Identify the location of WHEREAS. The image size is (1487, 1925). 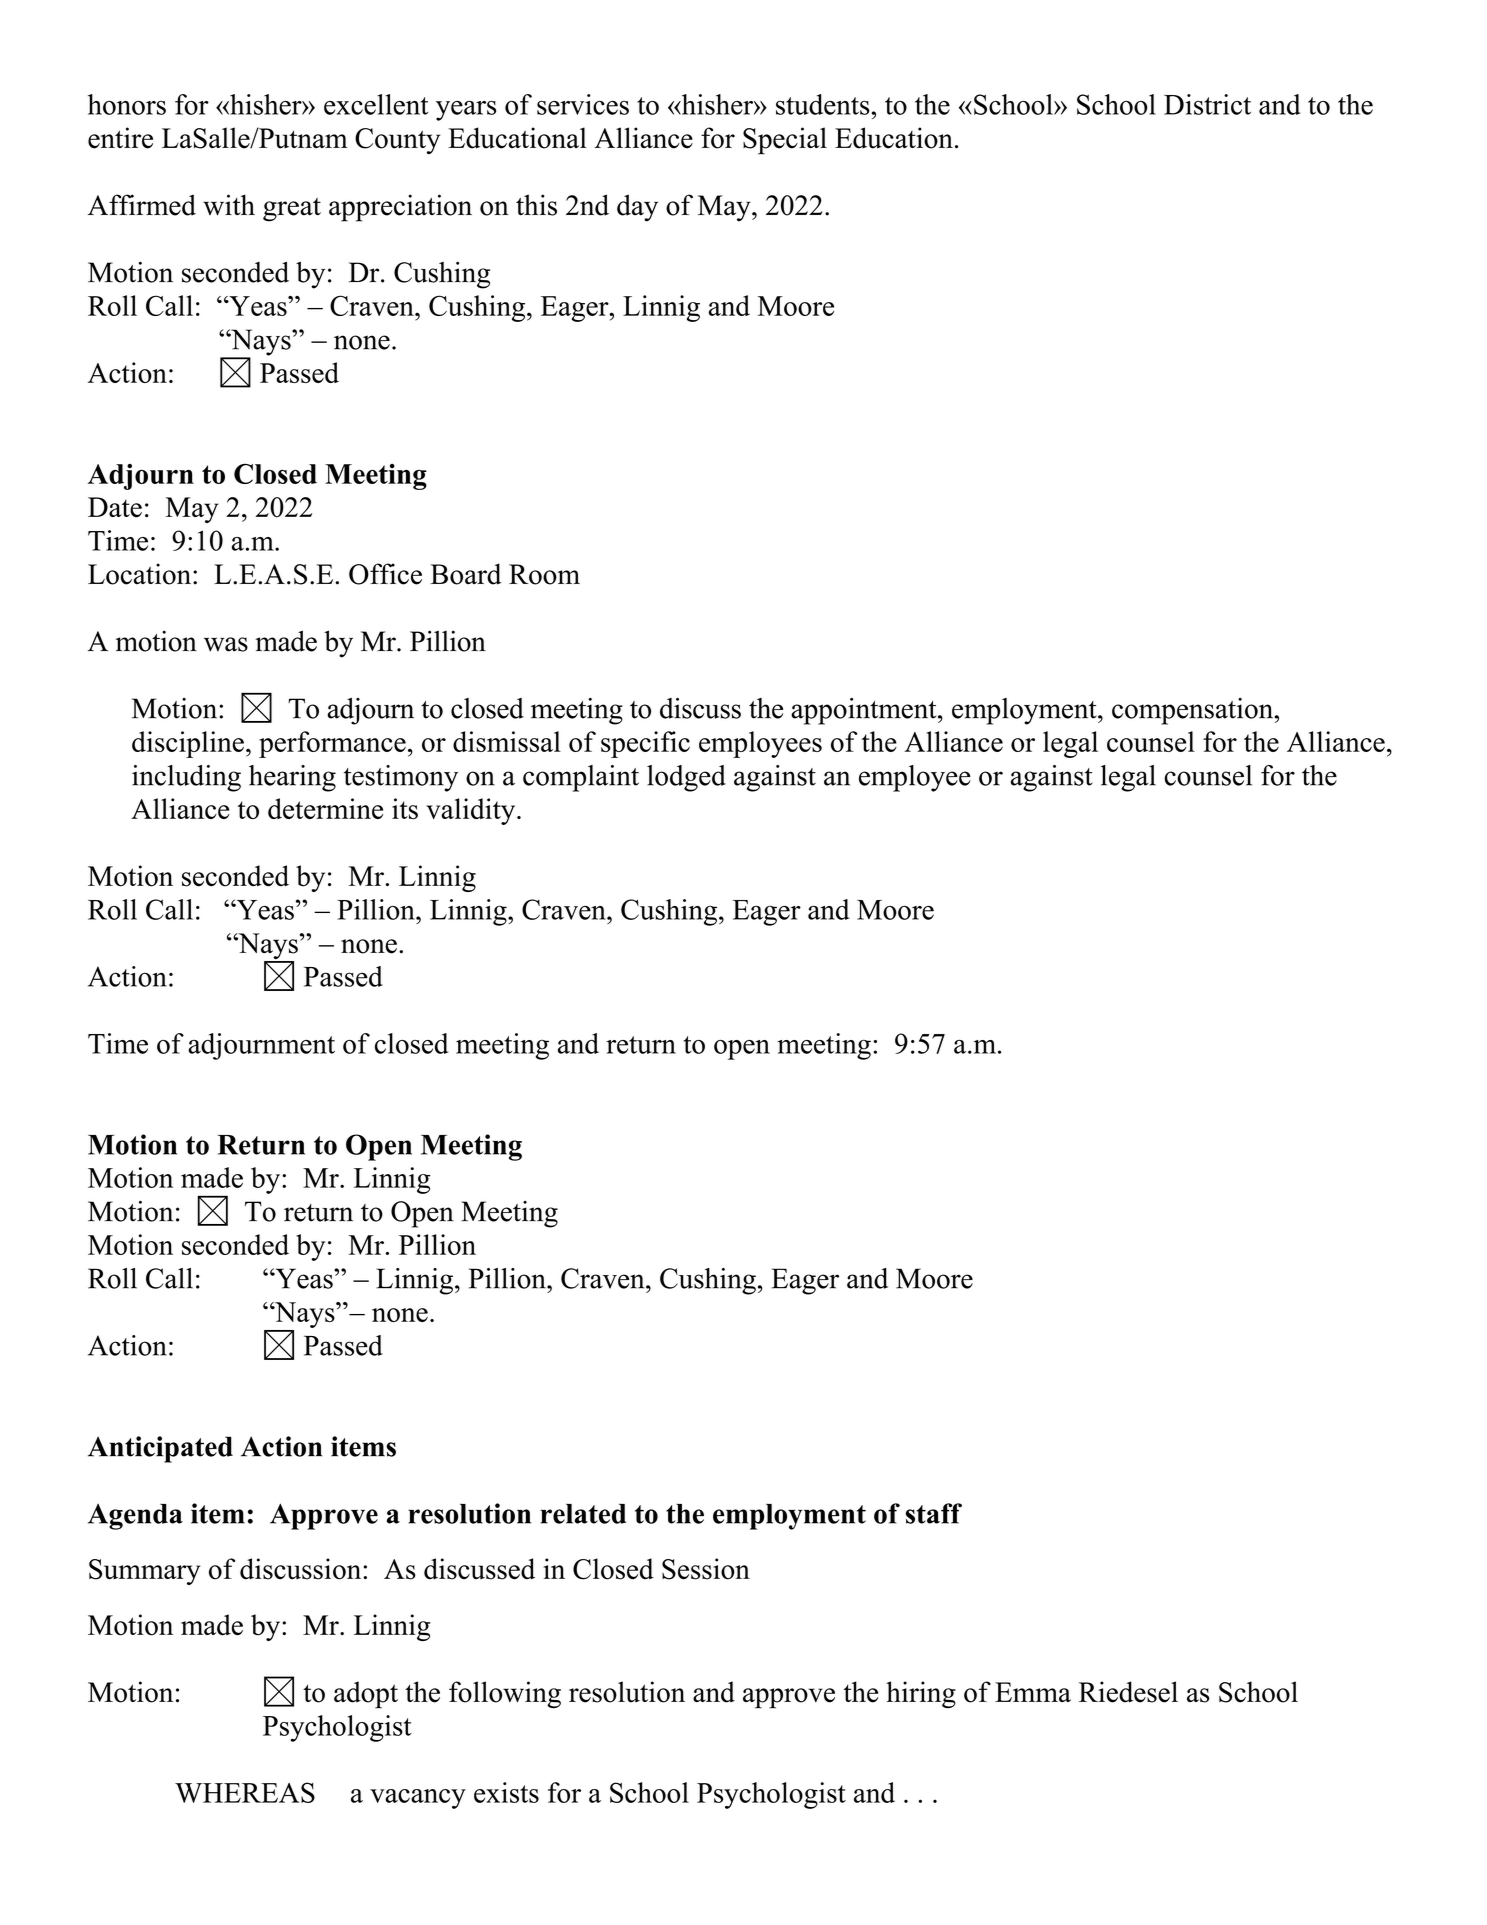
(245, 1792).
